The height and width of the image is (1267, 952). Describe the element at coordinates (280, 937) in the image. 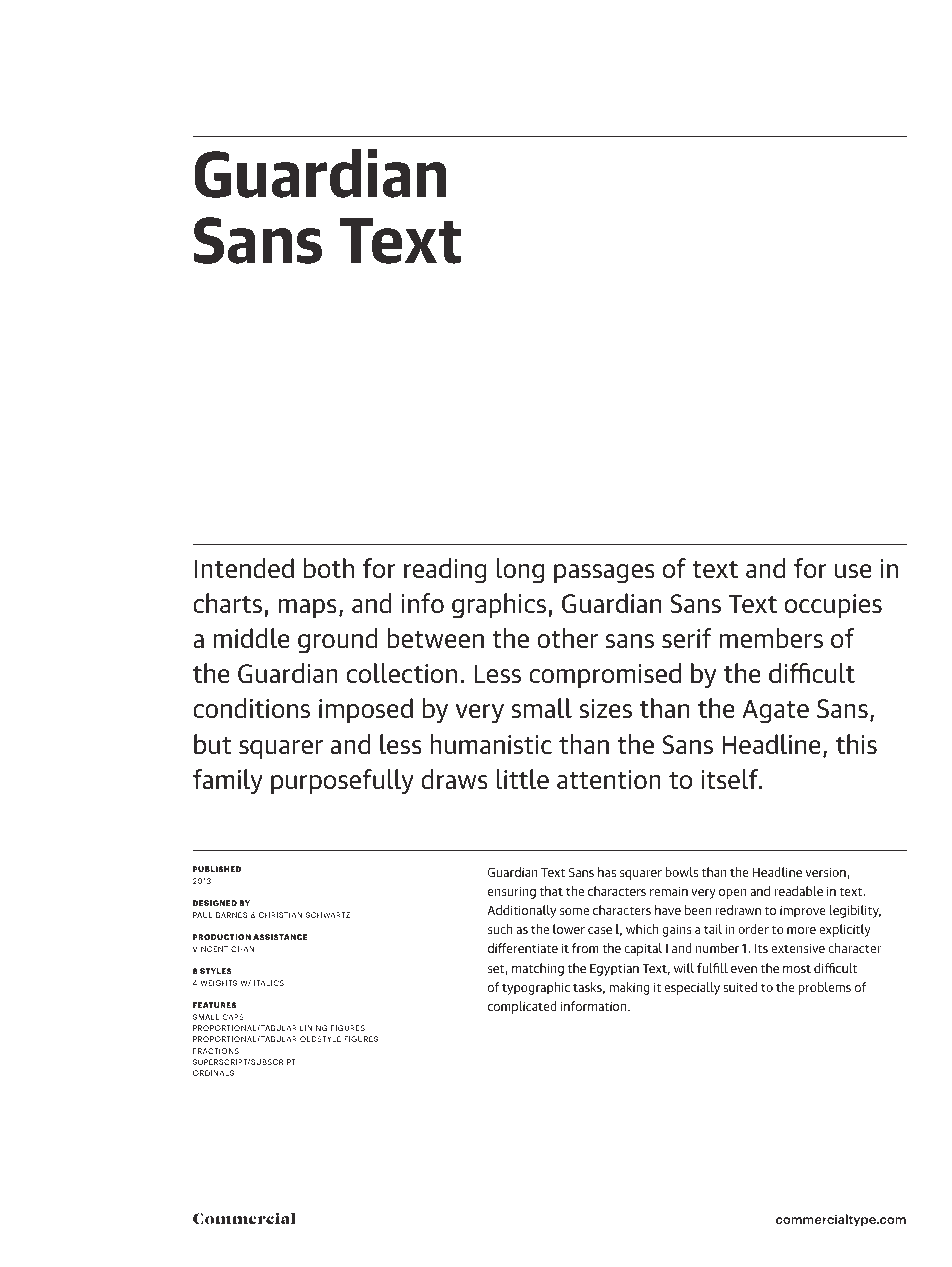

I see `ASSISTANCE` at that location.
